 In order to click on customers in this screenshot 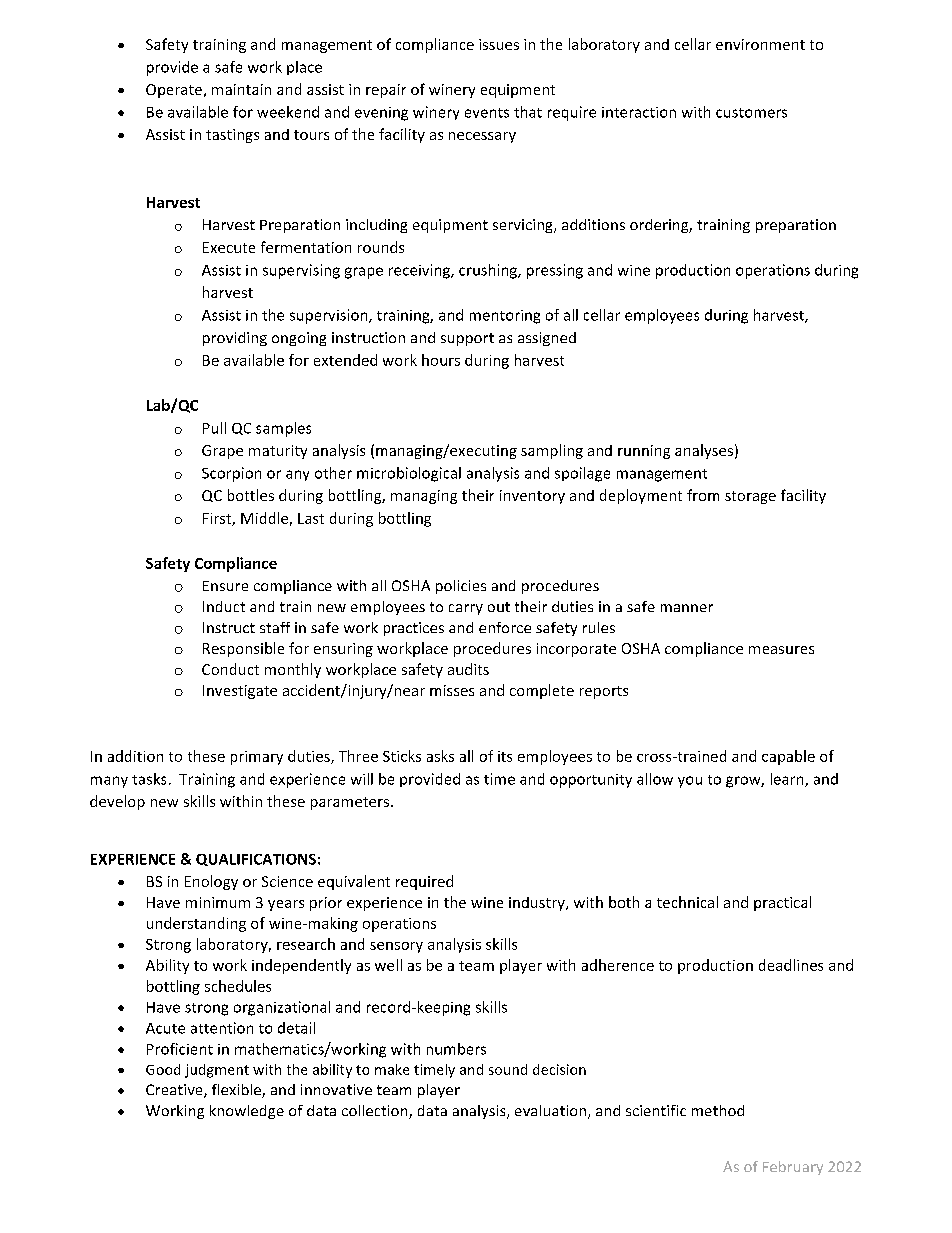, I will do `click(751, 113)`.
